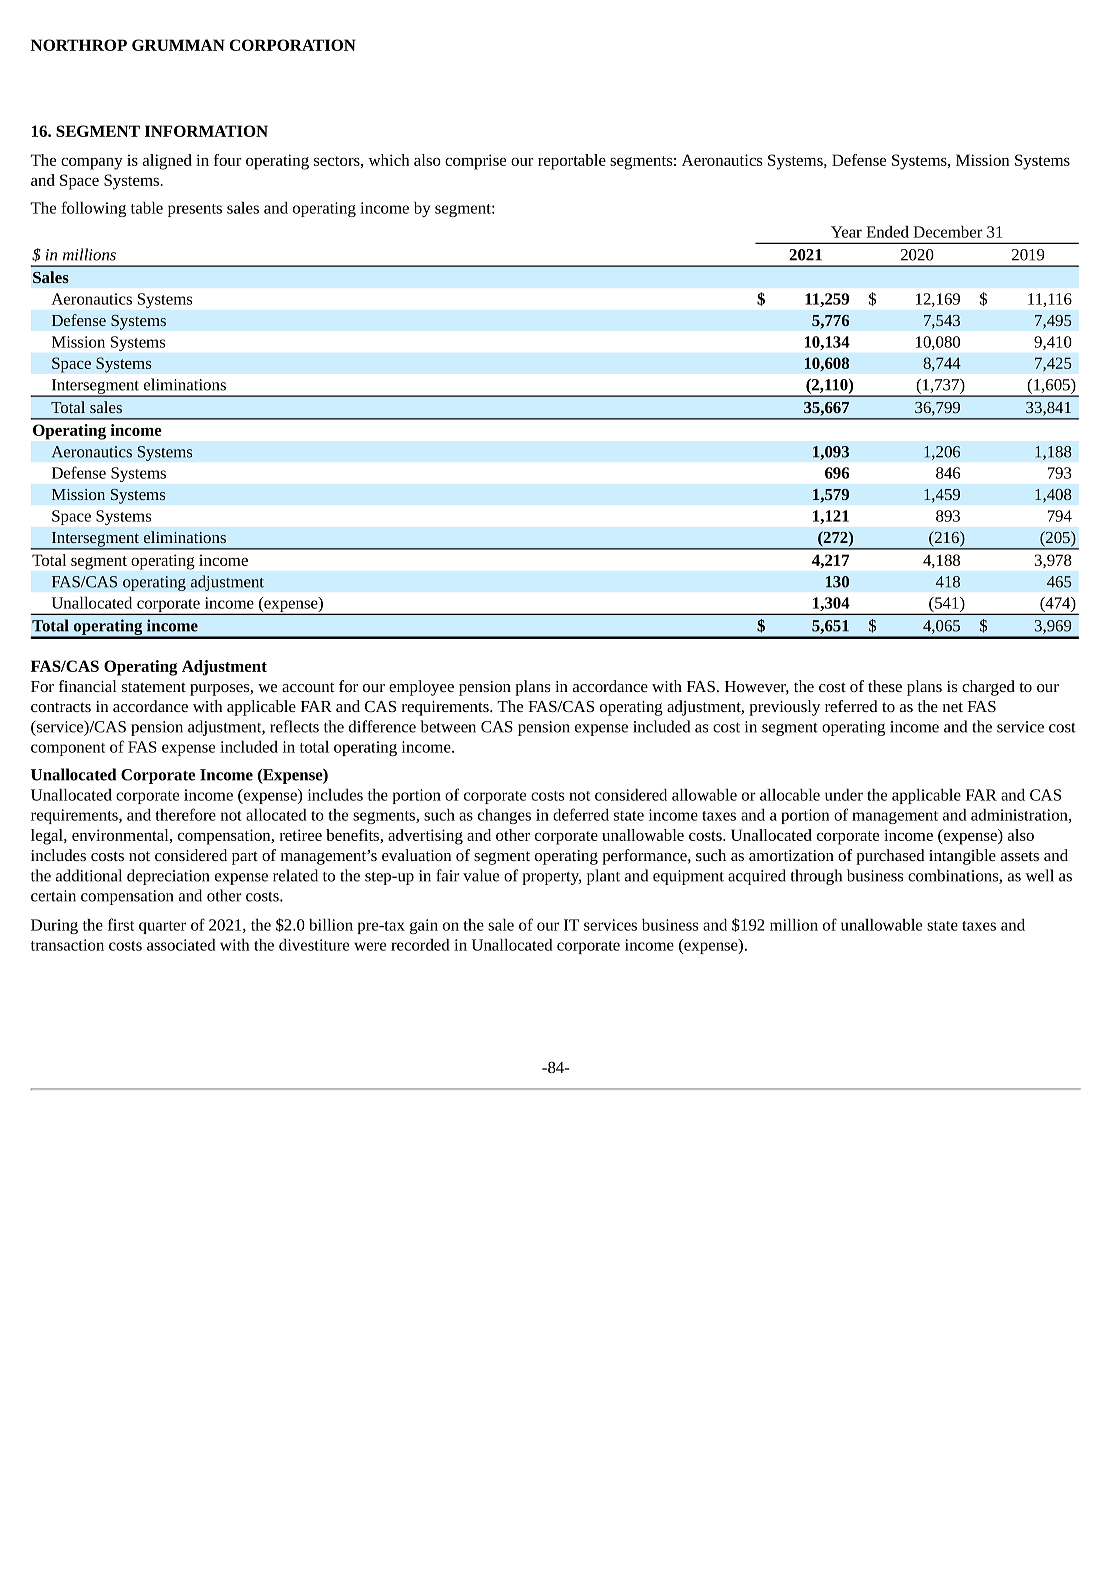 This screenshot has width=1113, height=1574. Describe the element at coordinates (887, 232) in the screenshot. I see `Ended` at that location.
